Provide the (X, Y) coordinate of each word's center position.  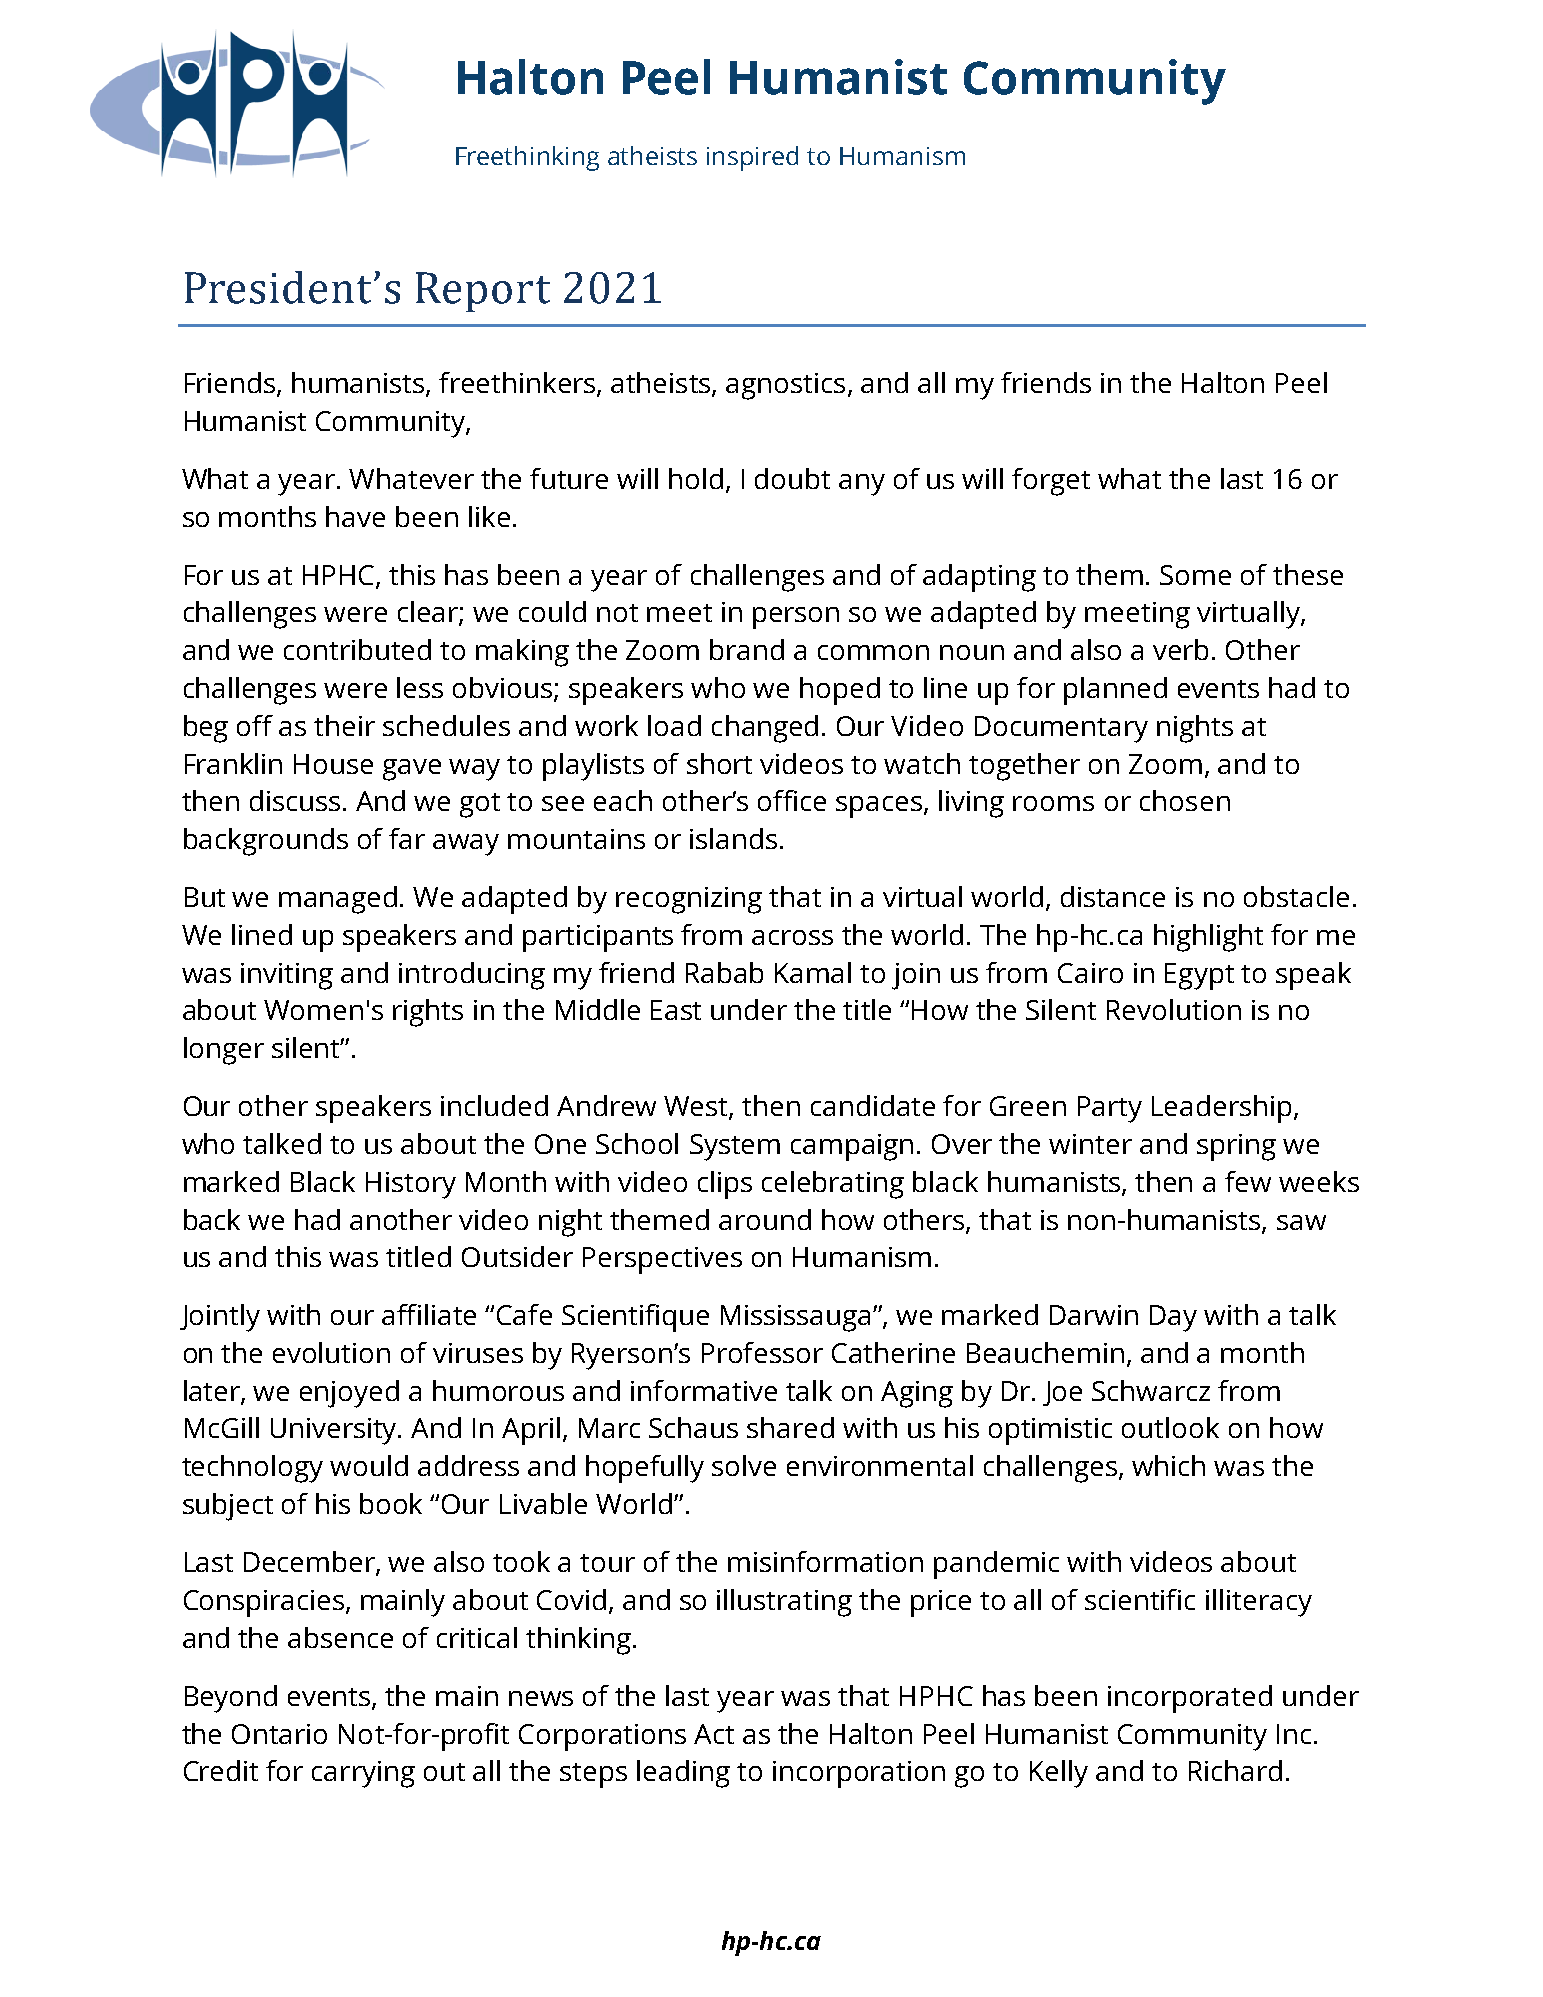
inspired (752, 158)
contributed (357, 649)
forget (1051, 482)
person (796, 618)
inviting (287, 976)
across (792, 937)
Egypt (1199, 976)
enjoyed (349, 1394)
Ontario (279, 1734)
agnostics (785, 386)
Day (1173, 1318)
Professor (762, 1352)
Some (1195, 575)
